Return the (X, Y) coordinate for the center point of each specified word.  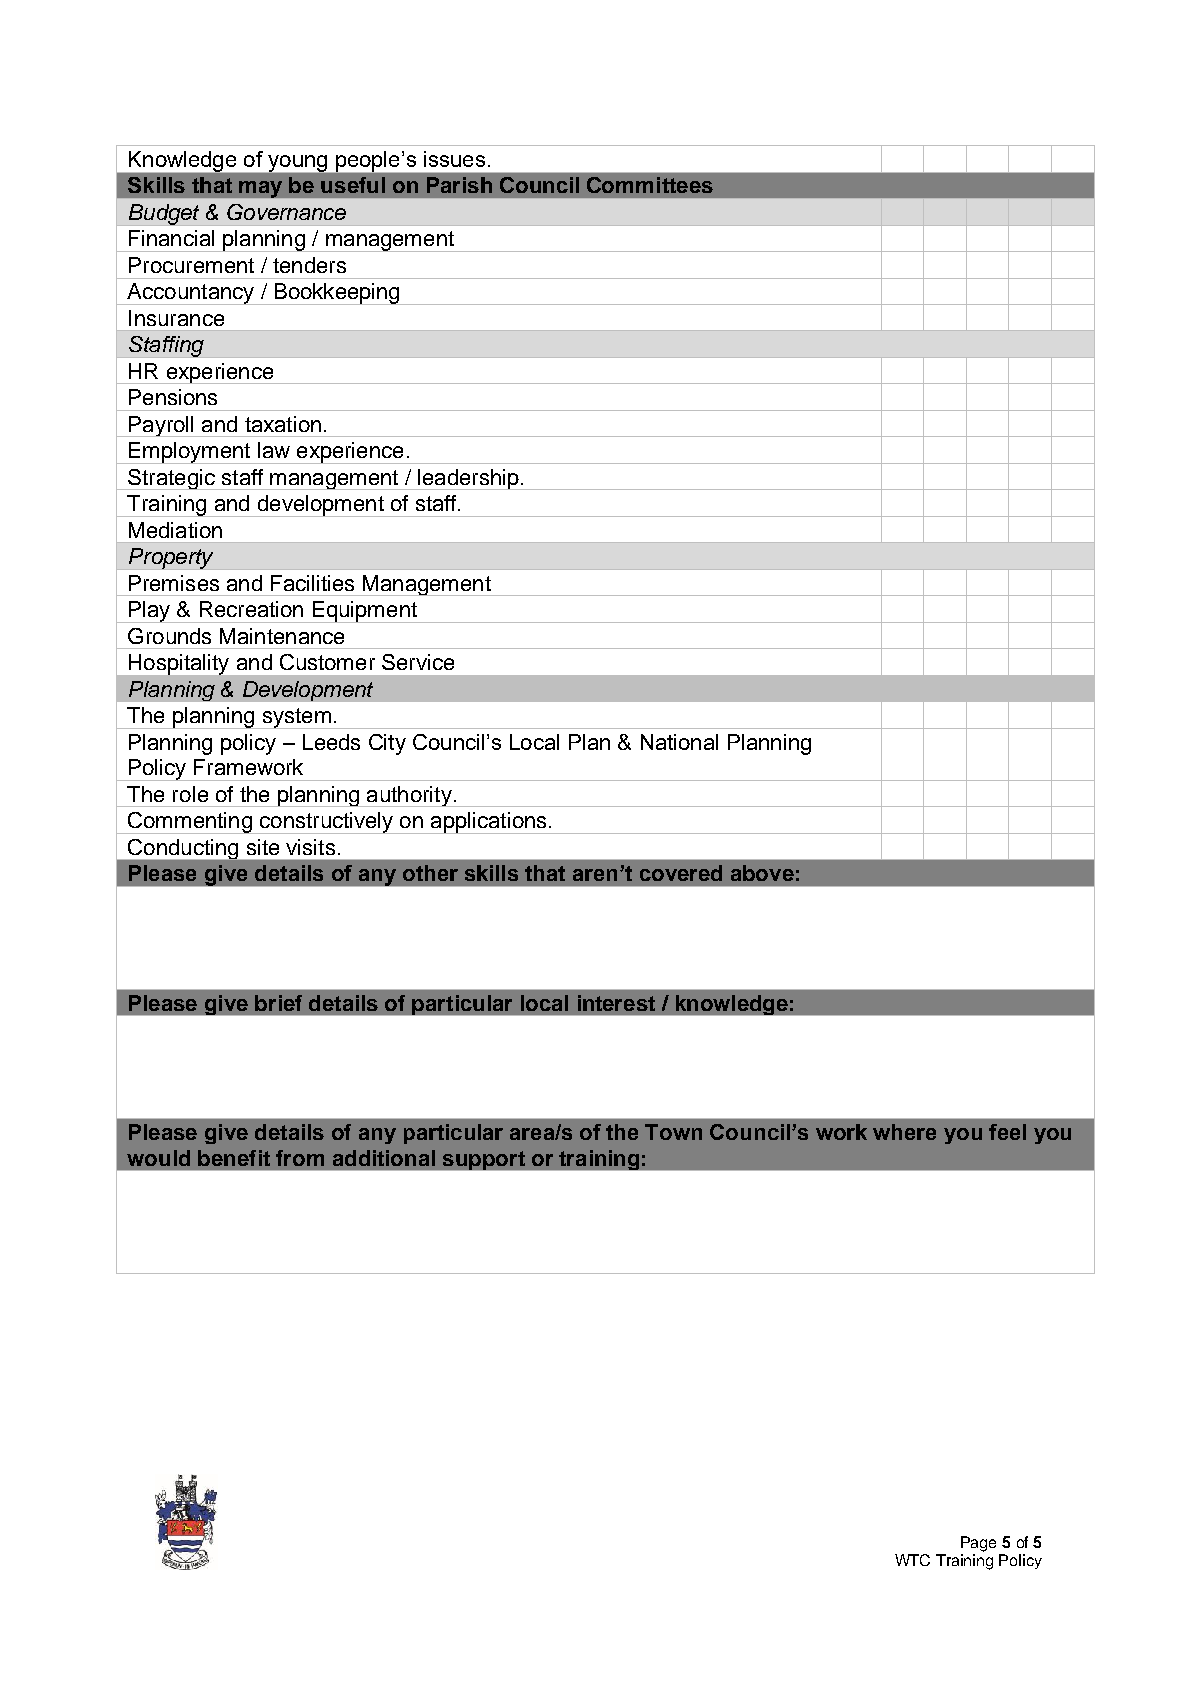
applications (489, 823)
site (263, 847)
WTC (912, 1560)
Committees (650, 185)
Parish (459, 185)
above (762, 873)
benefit (234, 1158)
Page (978, 1544)
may (260, 189)
